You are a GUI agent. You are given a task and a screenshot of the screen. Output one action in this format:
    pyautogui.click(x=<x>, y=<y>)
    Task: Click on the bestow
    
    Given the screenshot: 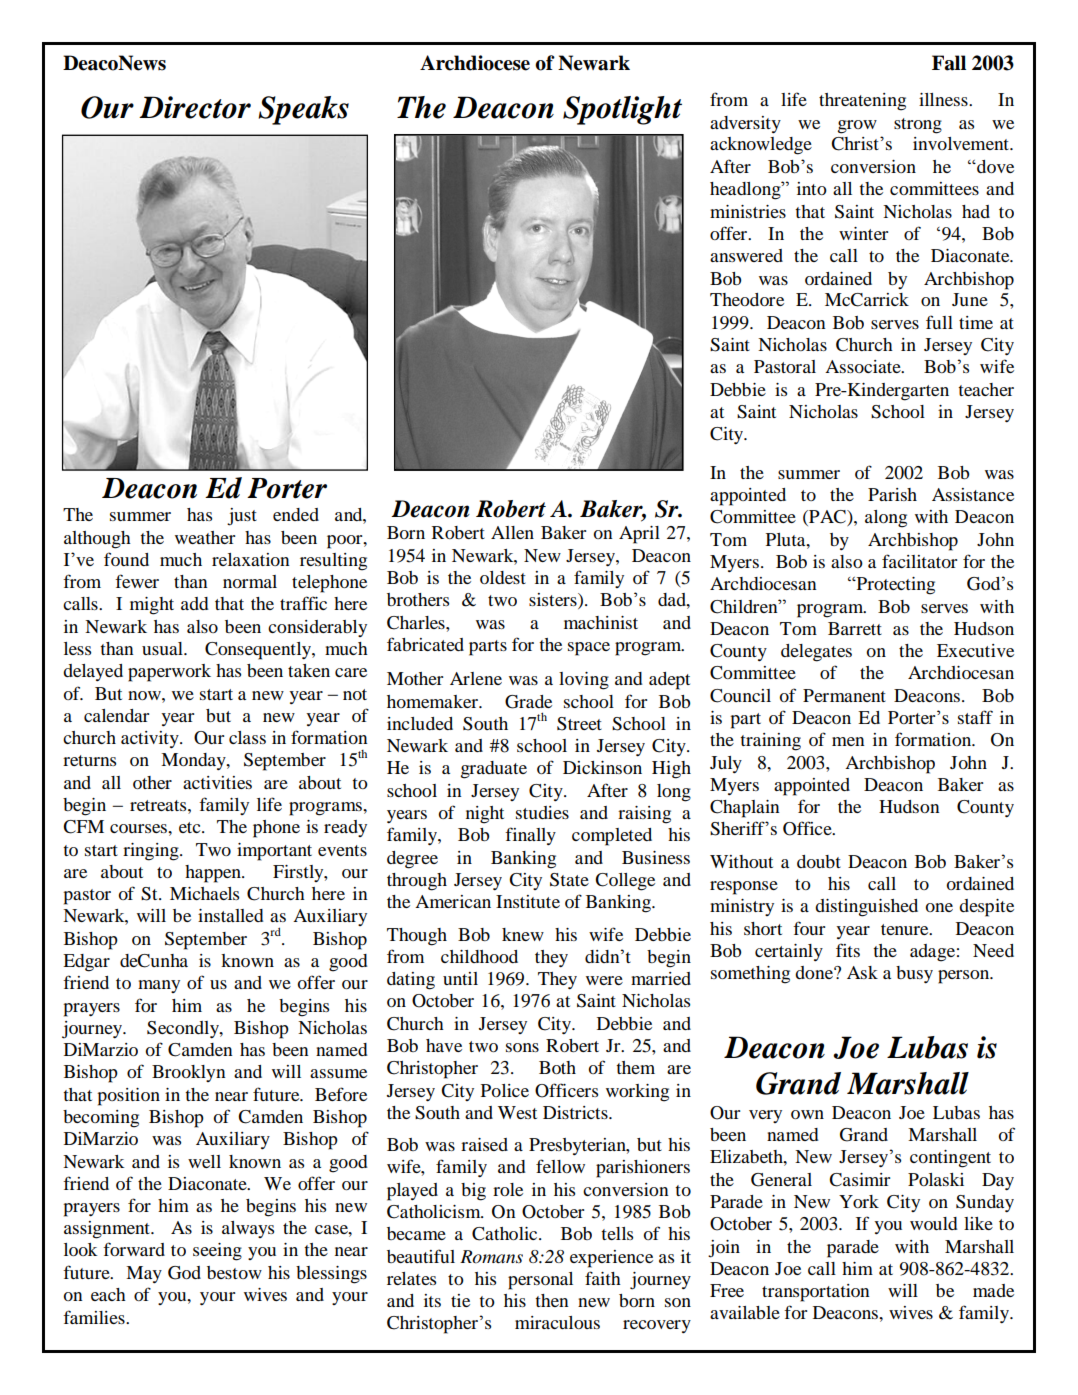 What is the action you would take?
    pyautogui.click(x=234, y=1272)
